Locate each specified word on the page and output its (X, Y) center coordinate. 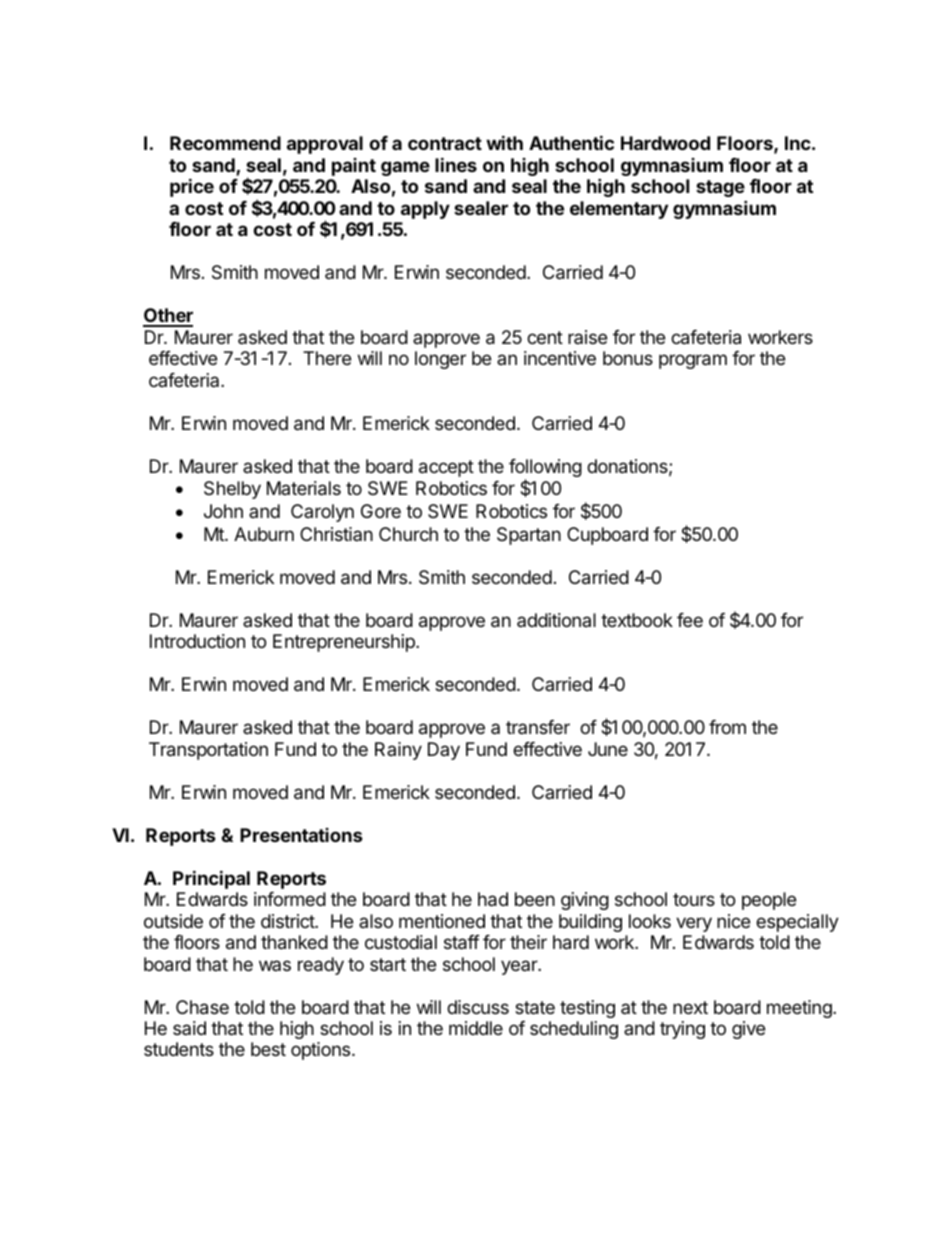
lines (456, 164)
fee (690, 620)
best (268, 1049)
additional (556, 620)
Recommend (225, 143)
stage (720, 188)
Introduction (197, 641)
